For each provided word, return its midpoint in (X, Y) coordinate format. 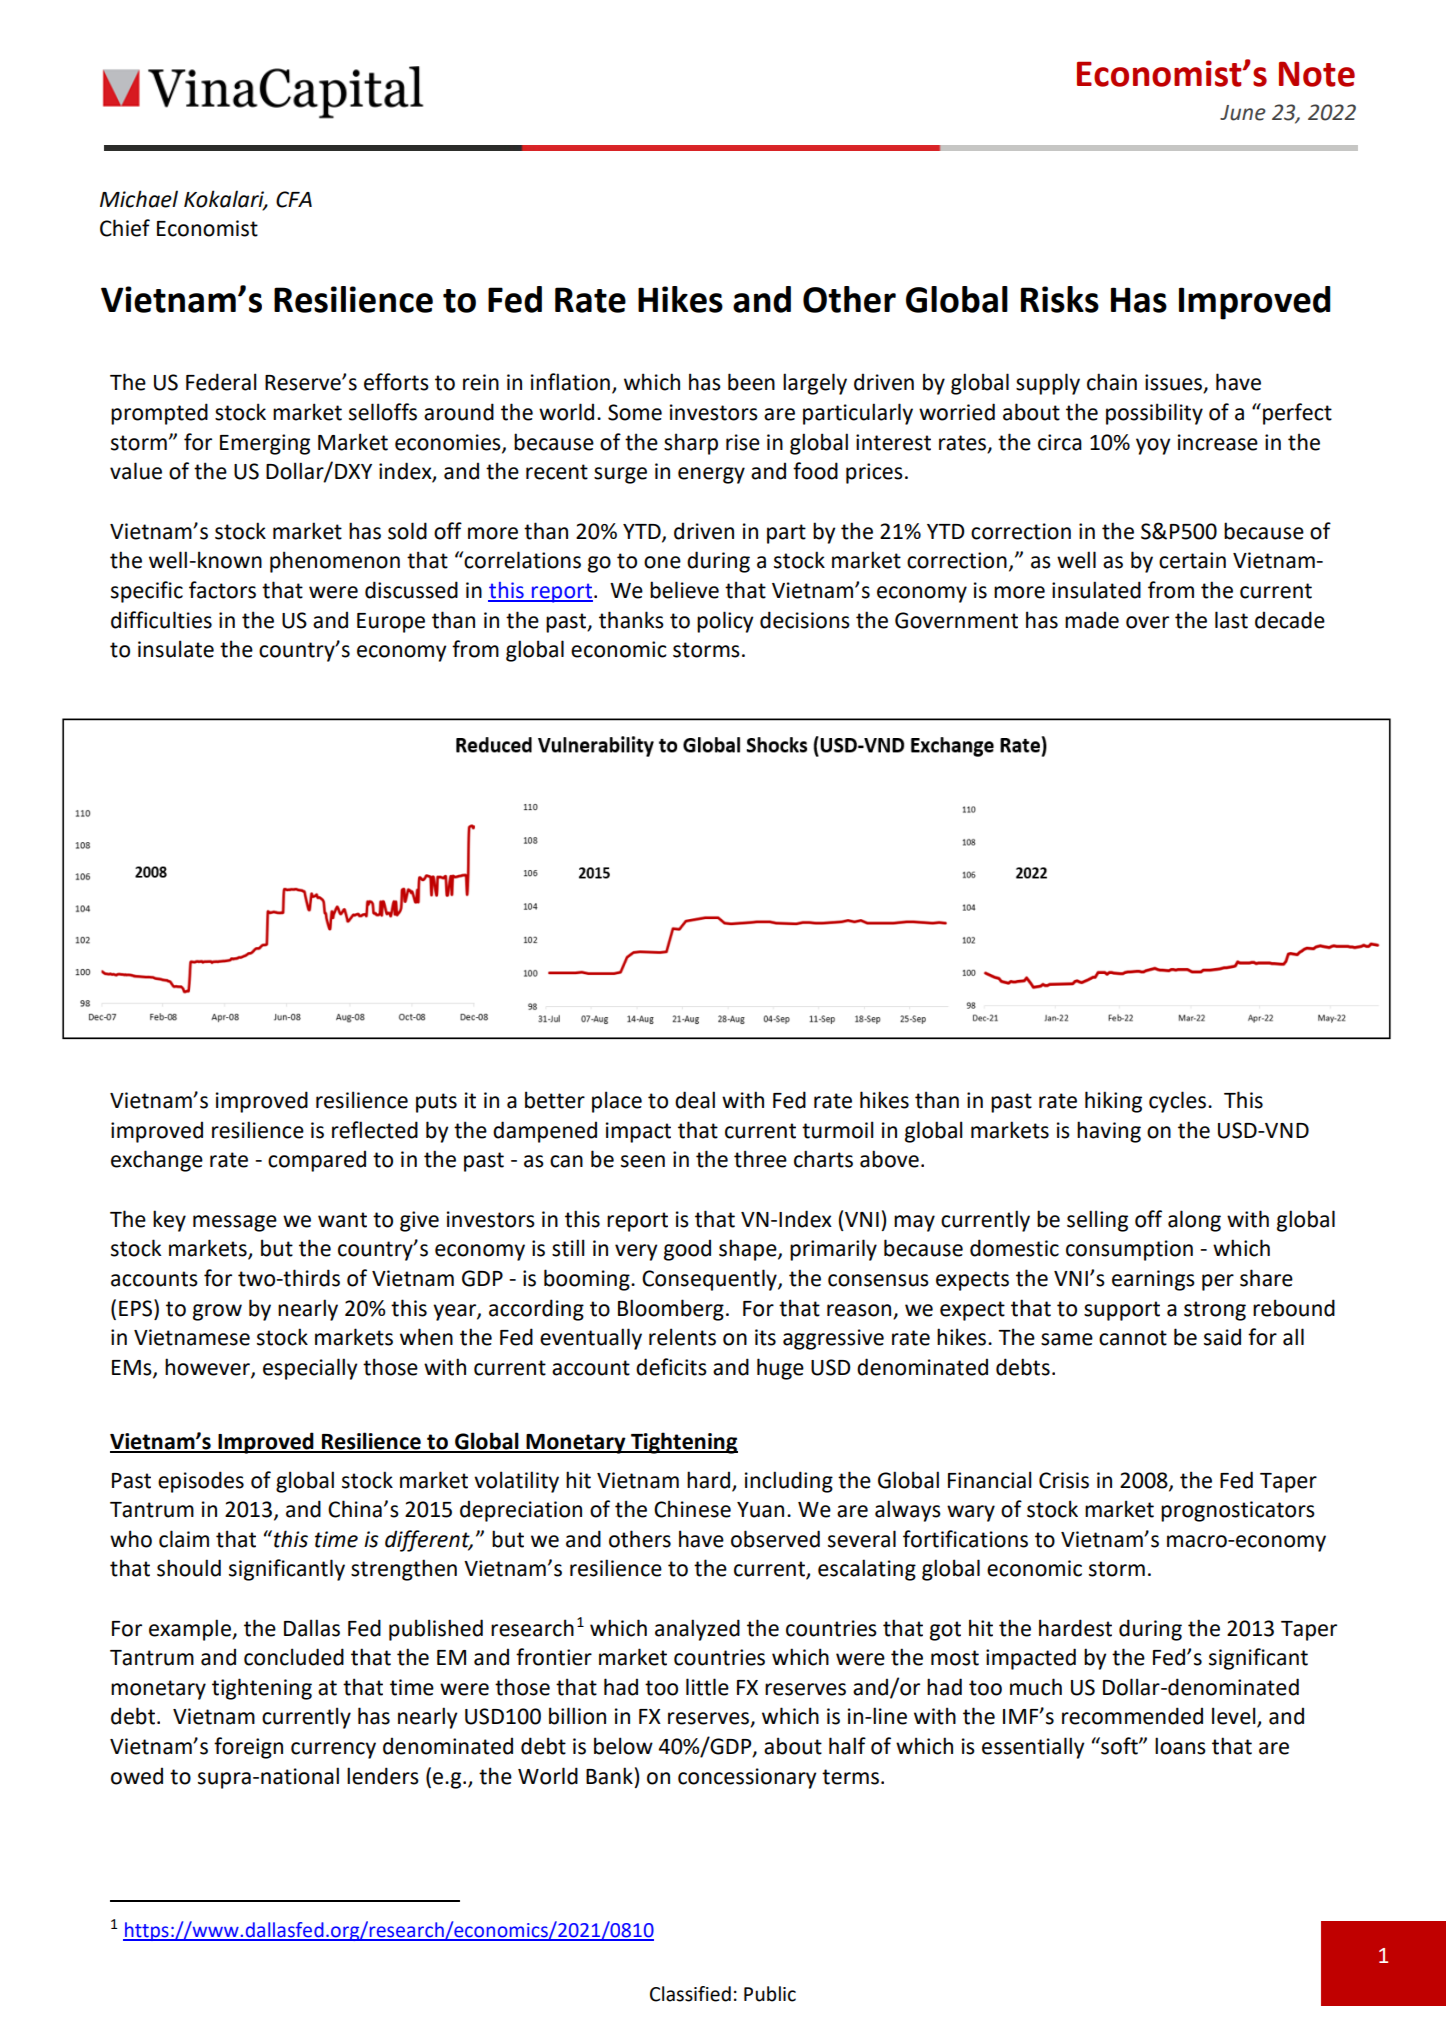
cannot (1133, 1338)
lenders (383, 1776)
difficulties (161, 620)
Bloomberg (671, 1310)
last (1231, 620)
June (1243, 113)
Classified (690, 1994)
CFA (294, 199)
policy (725, 622)
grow (217, 1312)
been (751, 382)
